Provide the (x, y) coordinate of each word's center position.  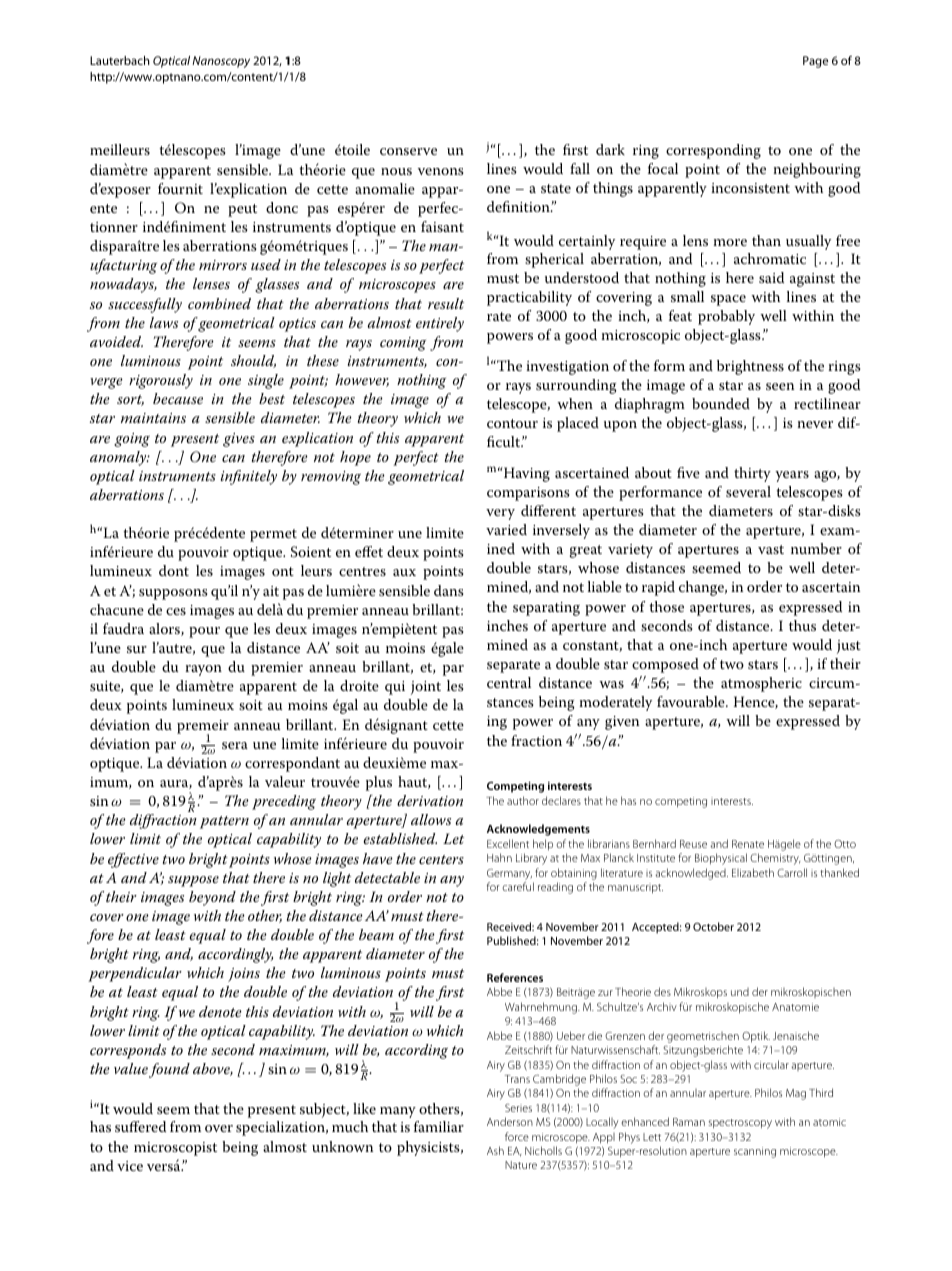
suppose (193, 881)
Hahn (499, 857)
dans (449, 590)
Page (815, 62)
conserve (408, 151)
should (253, 361)
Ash (495, 1150)
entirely (440, 324)
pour (204, 632)
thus (802, 625)
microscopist (175, 1149)
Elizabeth (753, 872)
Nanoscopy (221, 62)
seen (780, 386)
